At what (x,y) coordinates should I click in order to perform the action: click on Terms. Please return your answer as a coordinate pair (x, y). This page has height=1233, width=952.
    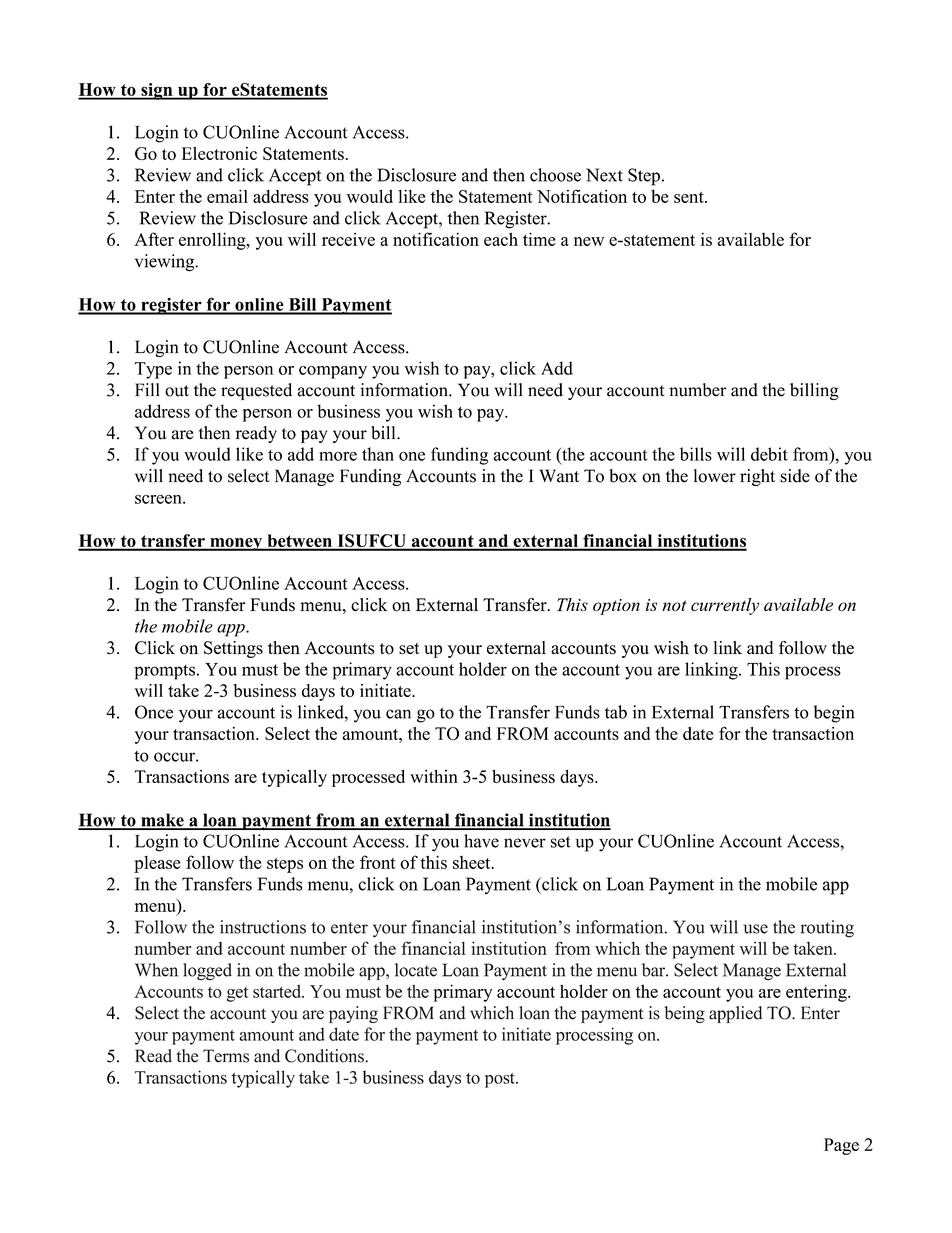
    Looking at the image, I should click on (226, 1056).
